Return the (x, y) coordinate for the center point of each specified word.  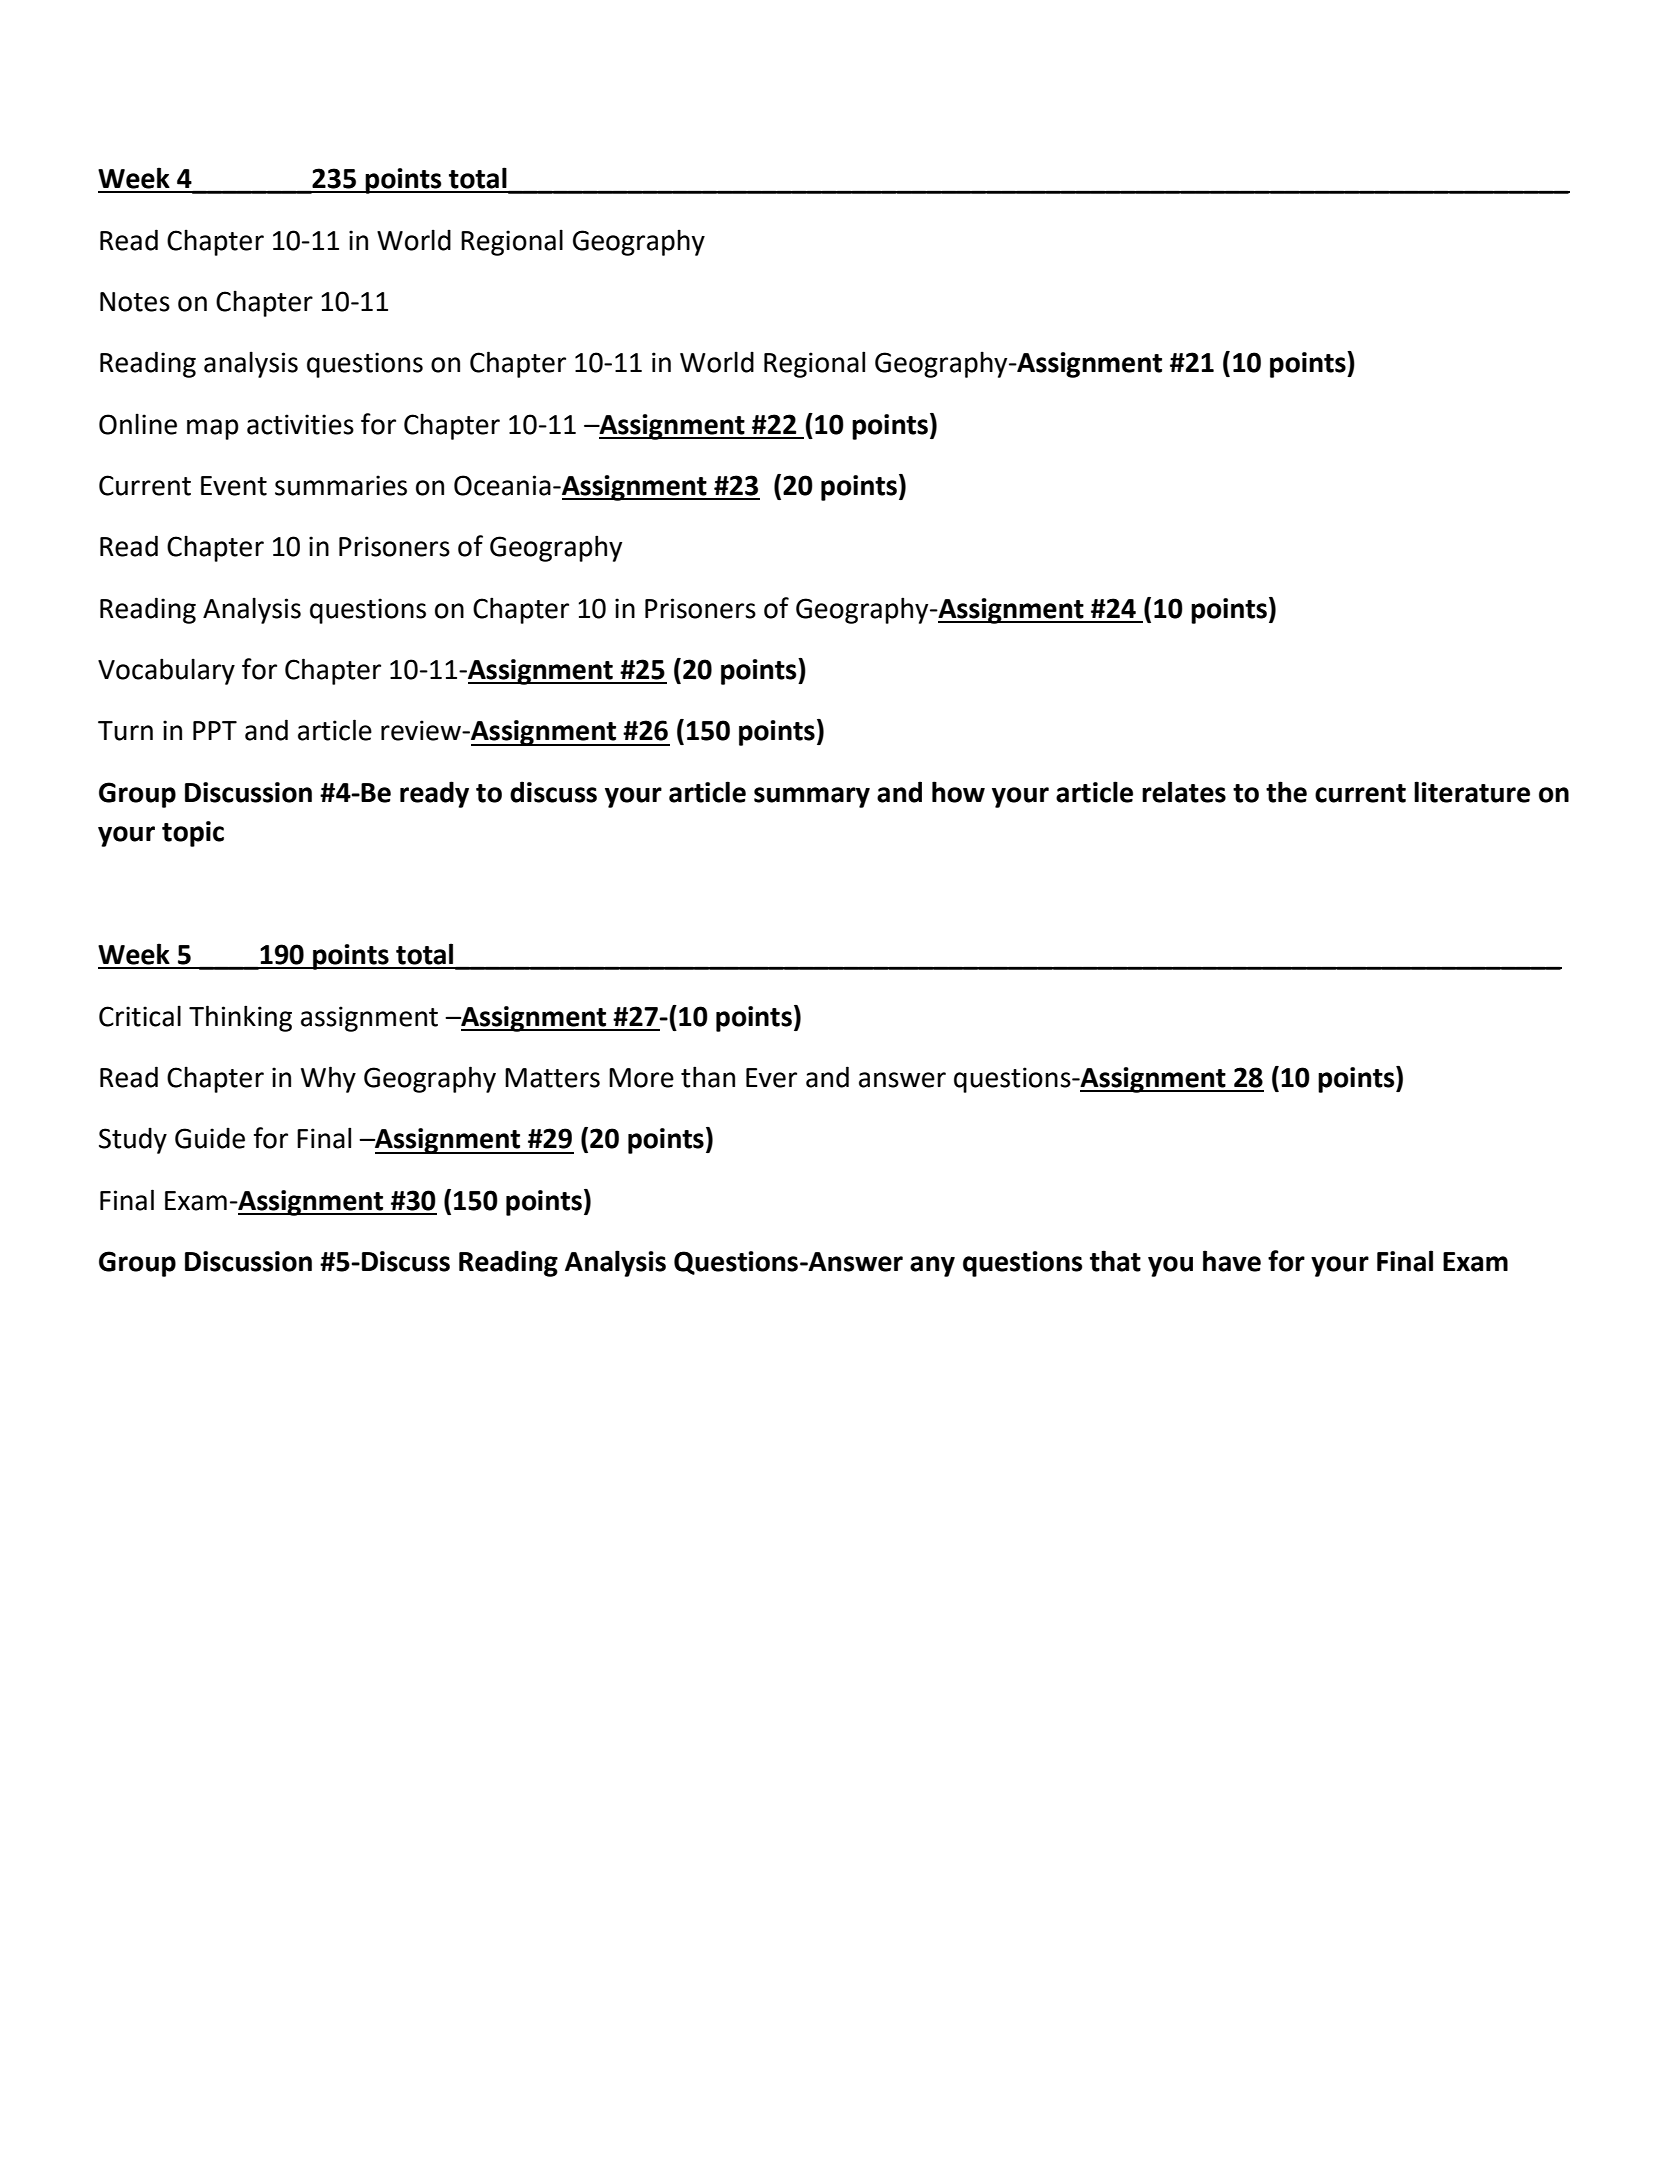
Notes (135, 302)
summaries (341, 485)
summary (812, 797)
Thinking (240, 1018)
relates (1184, 792)
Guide (210, 1138)
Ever (771, 1078)
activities (300, 424)
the (1286, 792)
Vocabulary (166, 671)
